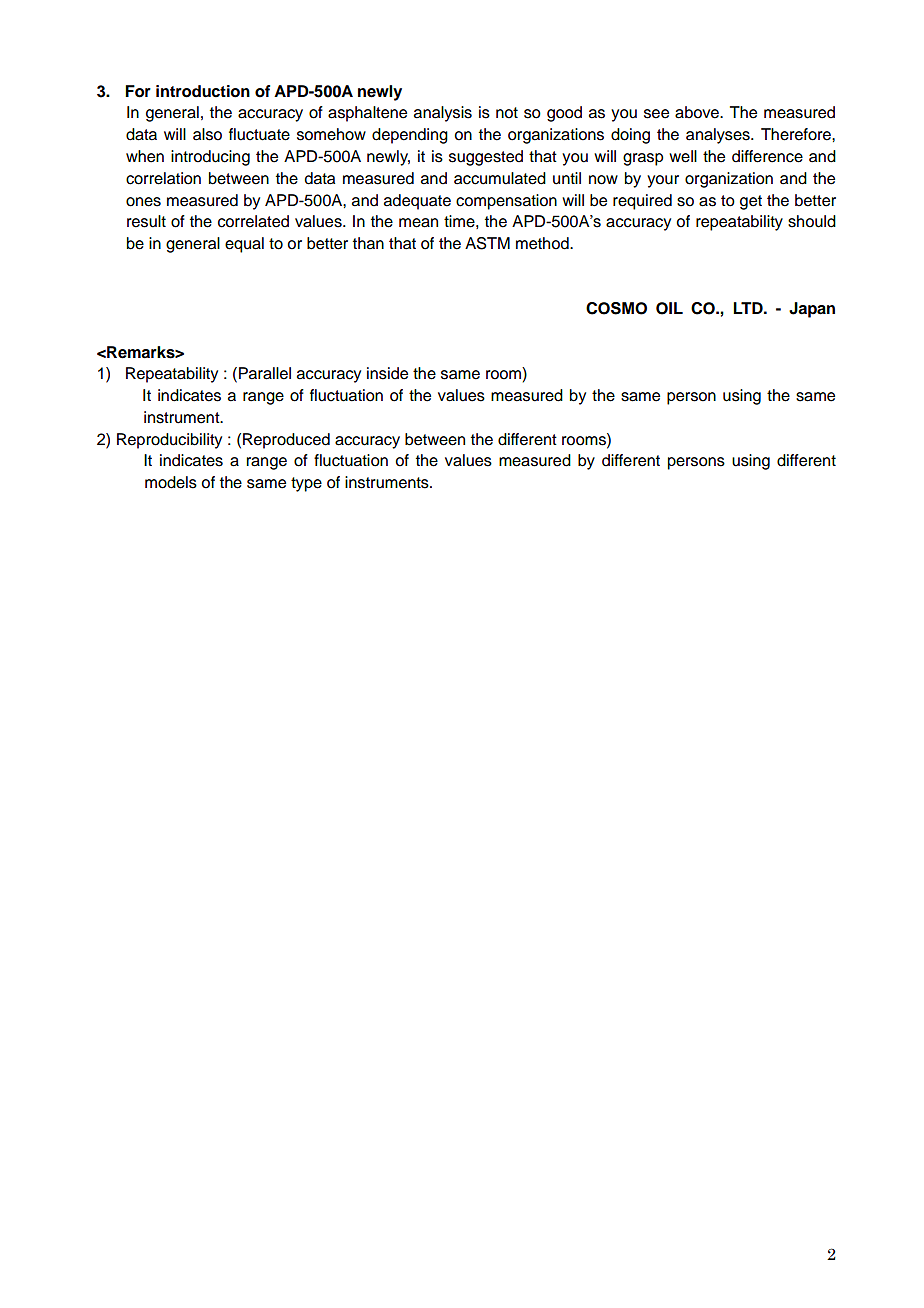  Describe the element at coordinates (171, 482) in the page. I see `models` at that location.
